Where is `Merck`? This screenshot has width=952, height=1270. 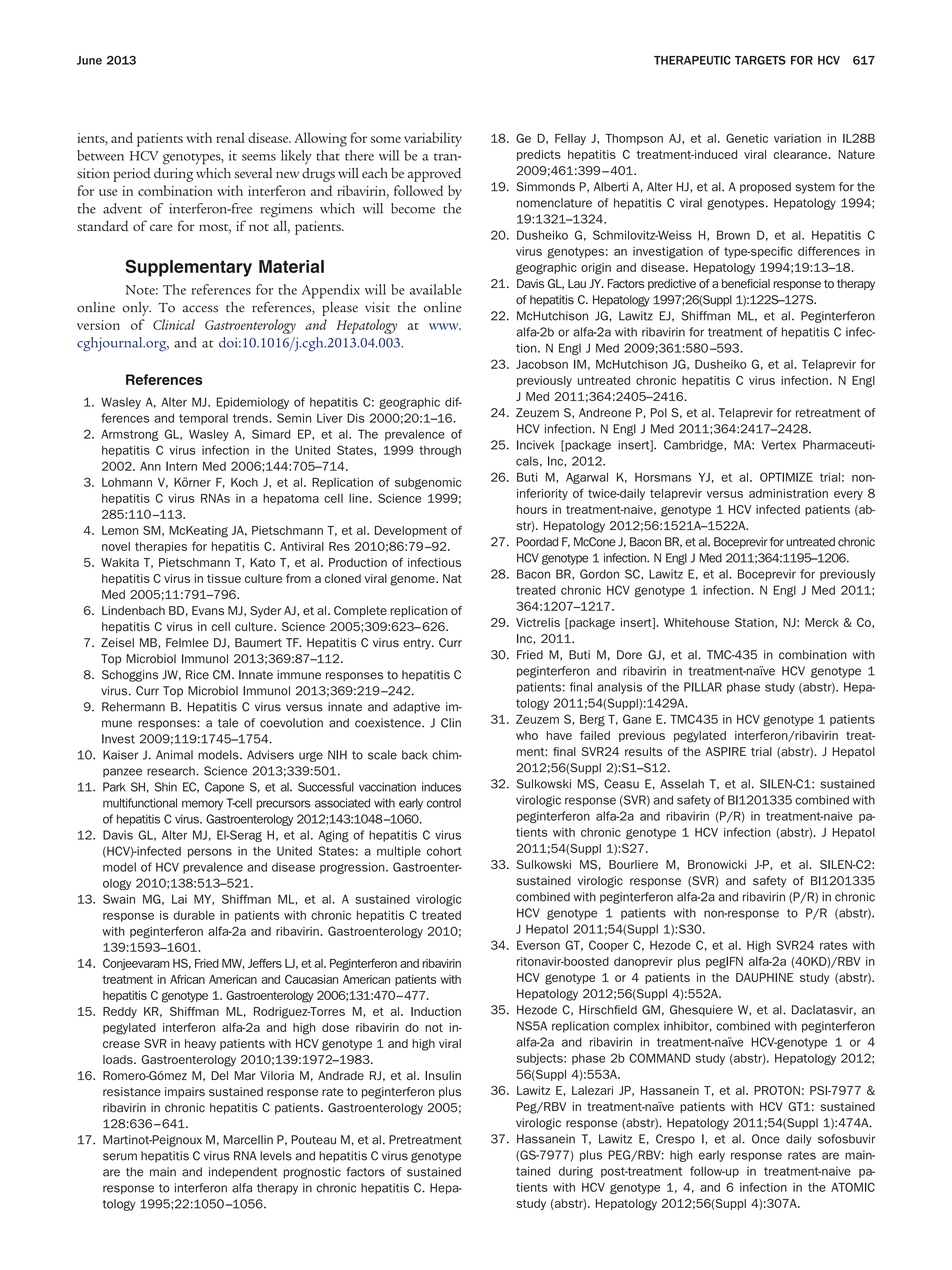 Merck is located at coordinates (822, 622).
